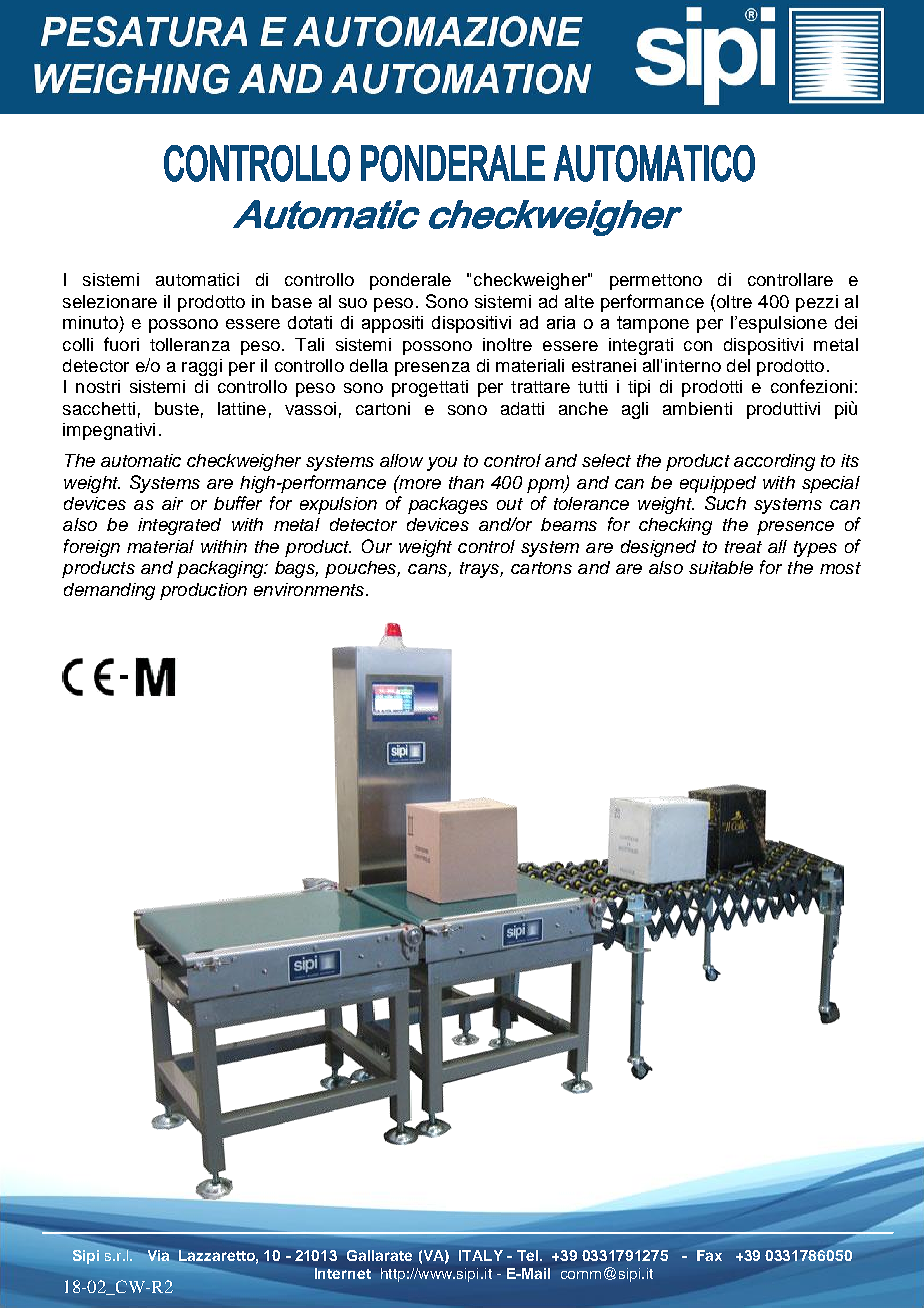 This image has width=924, height=1308. I want to click on Fax, so click(709, 1255).
